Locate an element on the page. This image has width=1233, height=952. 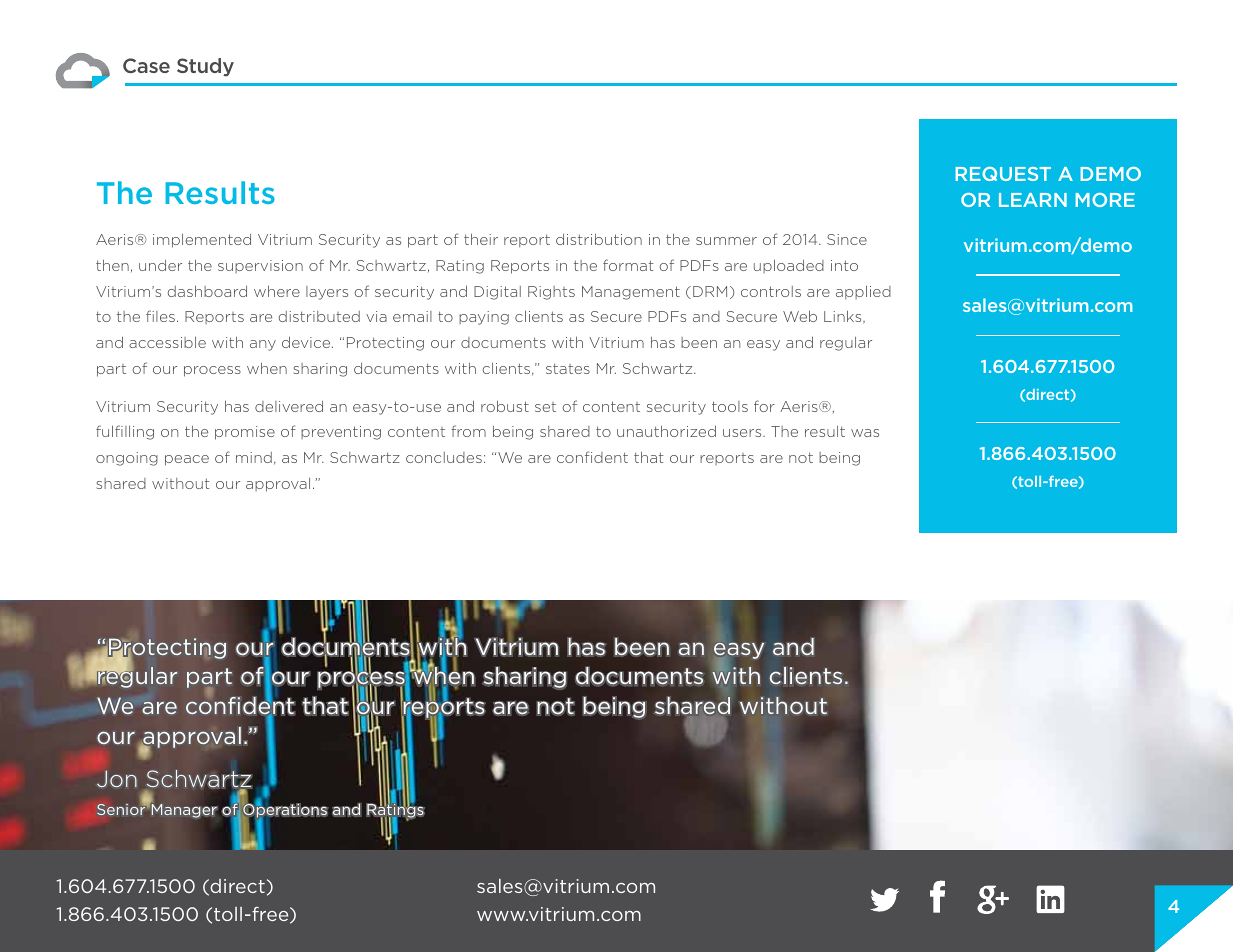
users is located at coordinates (743, 433).
